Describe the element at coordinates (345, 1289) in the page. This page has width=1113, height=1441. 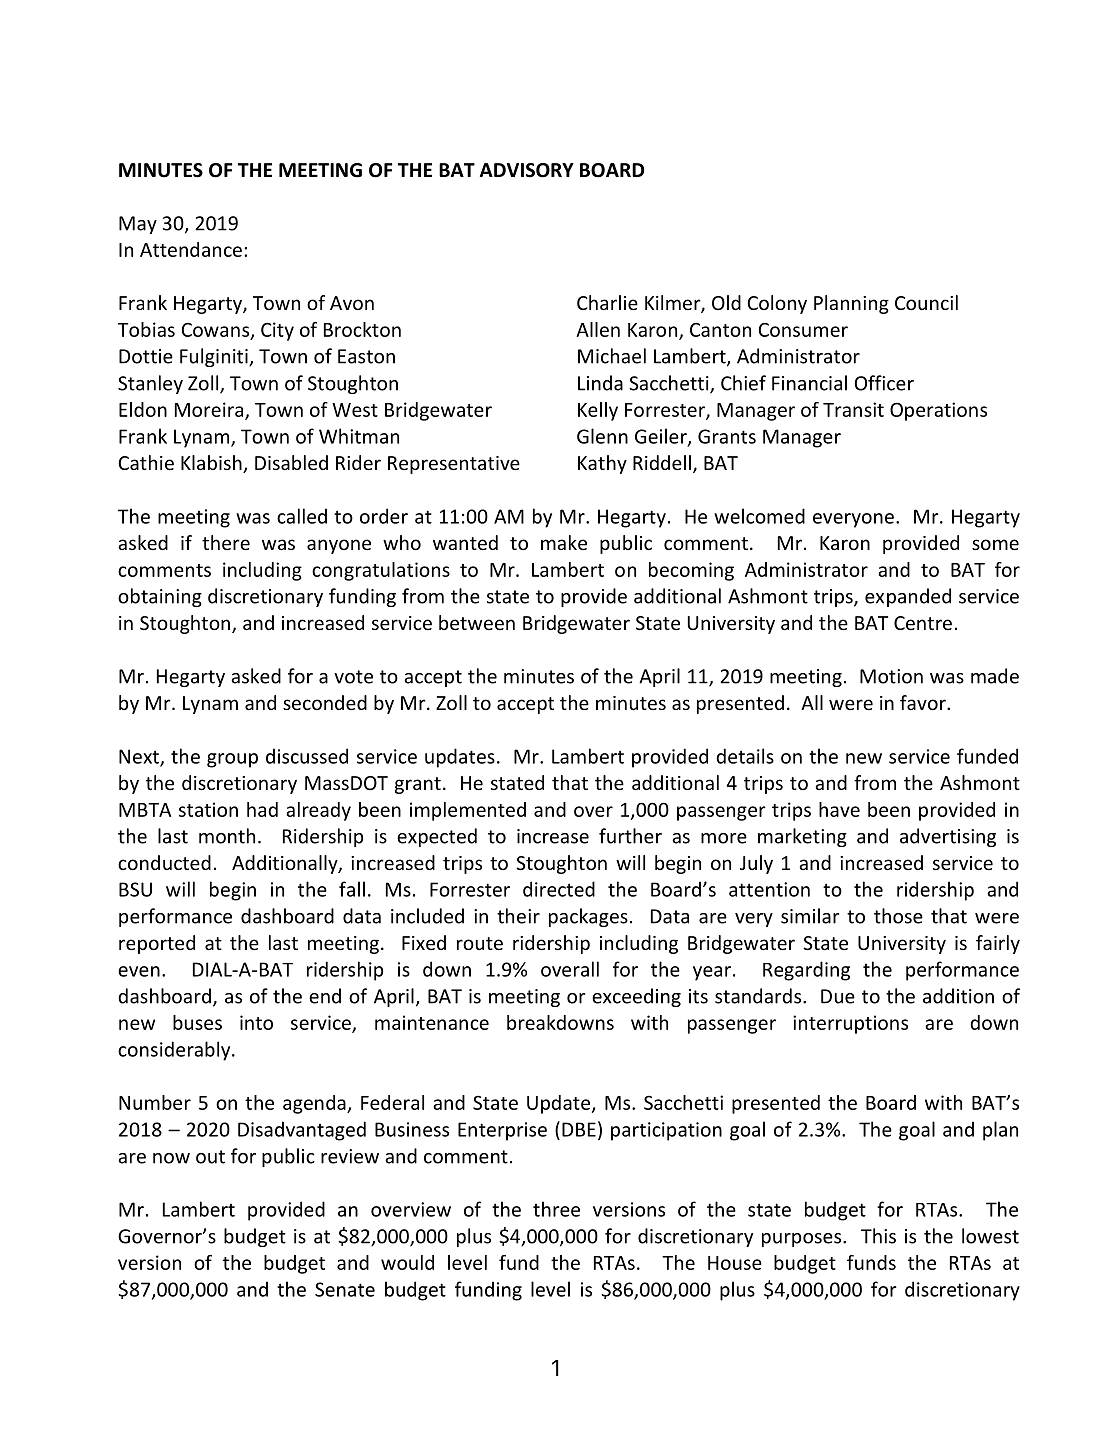
I see `Senate` at that location.
